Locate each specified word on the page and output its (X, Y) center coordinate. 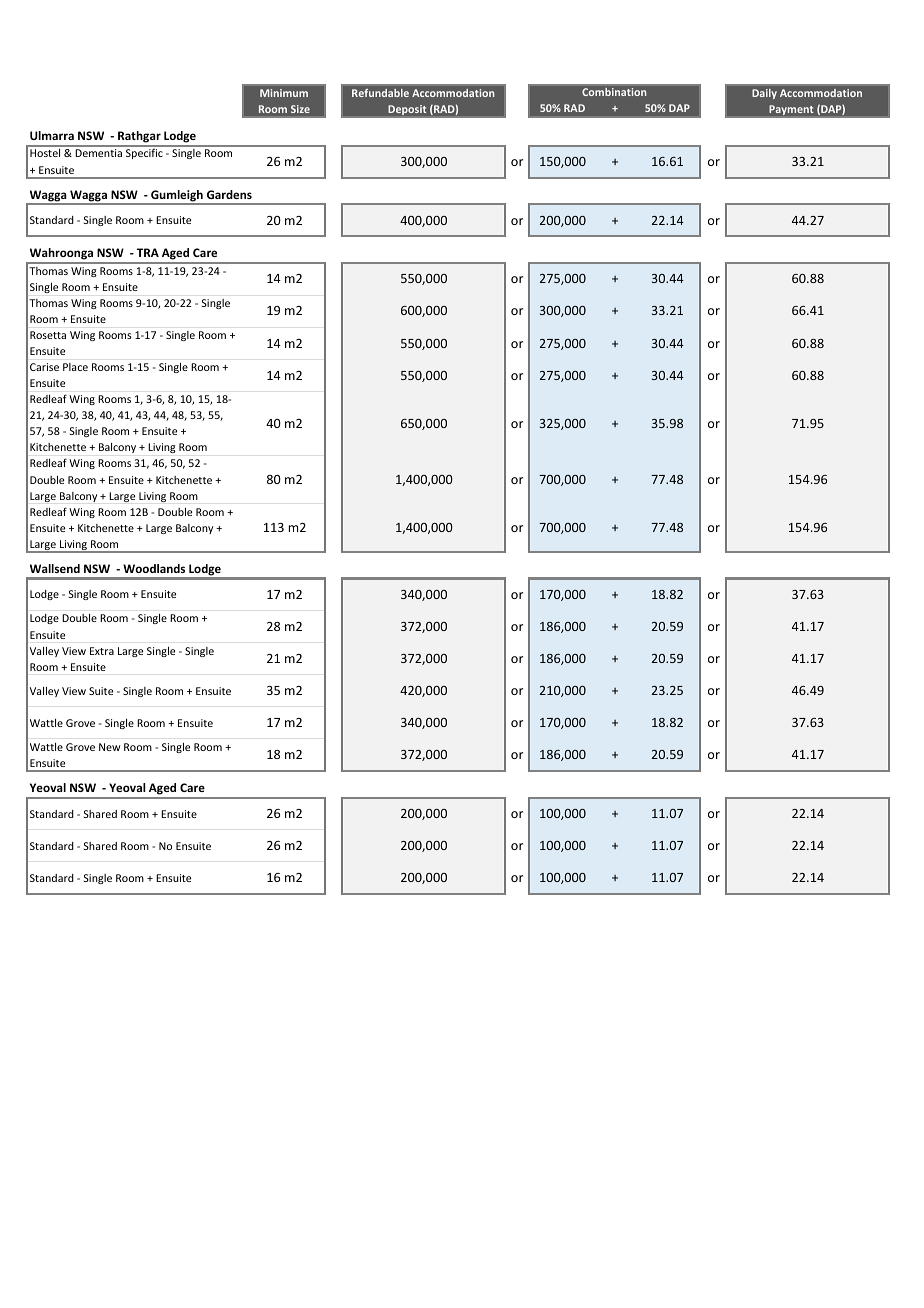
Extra (102, 651)
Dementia (98, 153)
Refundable (380, 93)
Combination (614, 92)
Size (300, 109)
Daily (764, 94)
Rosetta (48, 335)
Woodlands (154, 568)
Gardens (229, 194)
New (110, 747)
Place (75, 367)
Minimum (284, 93)
